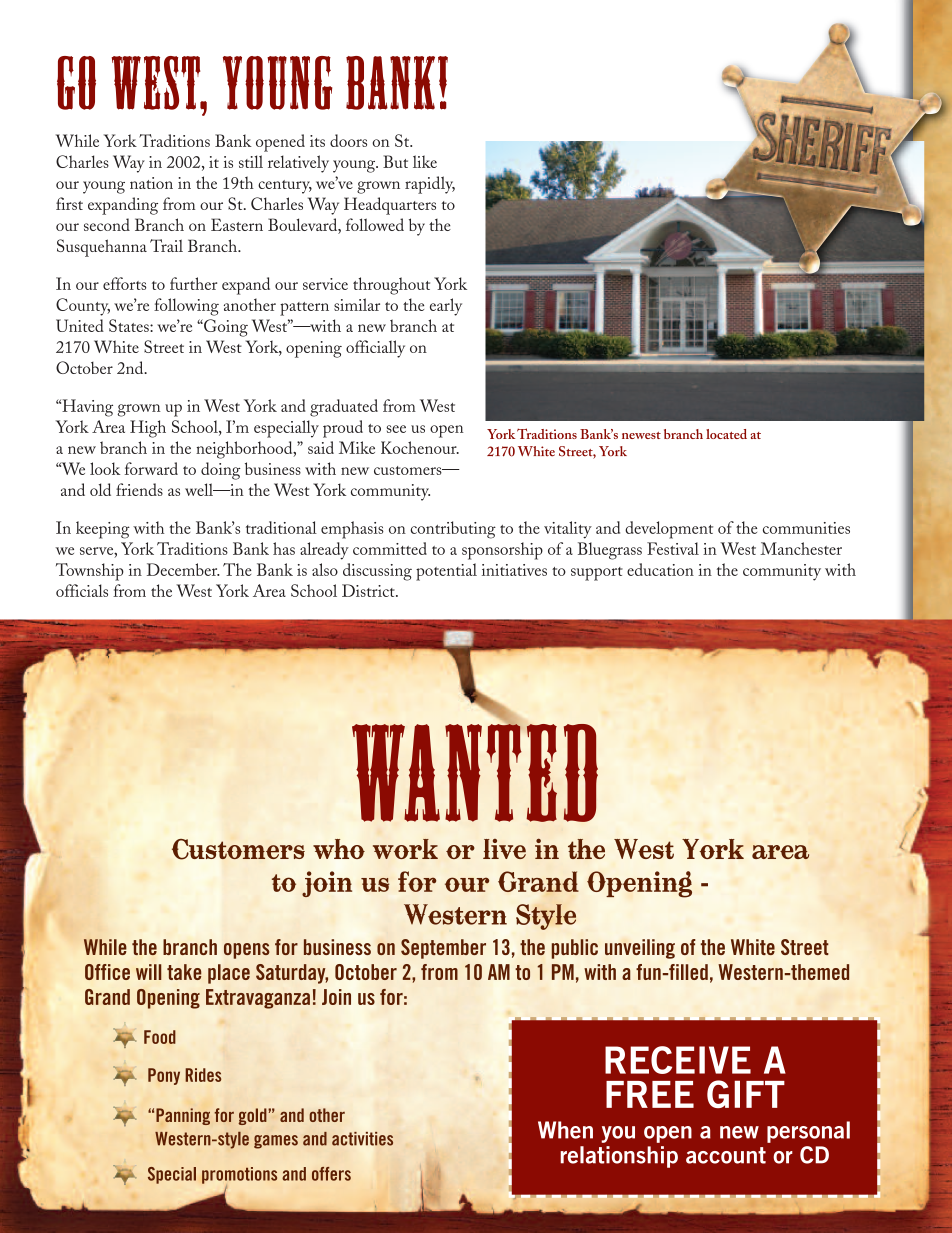  Describe the element at coordinates (726, 434) in the document. I see `located` at that location.
